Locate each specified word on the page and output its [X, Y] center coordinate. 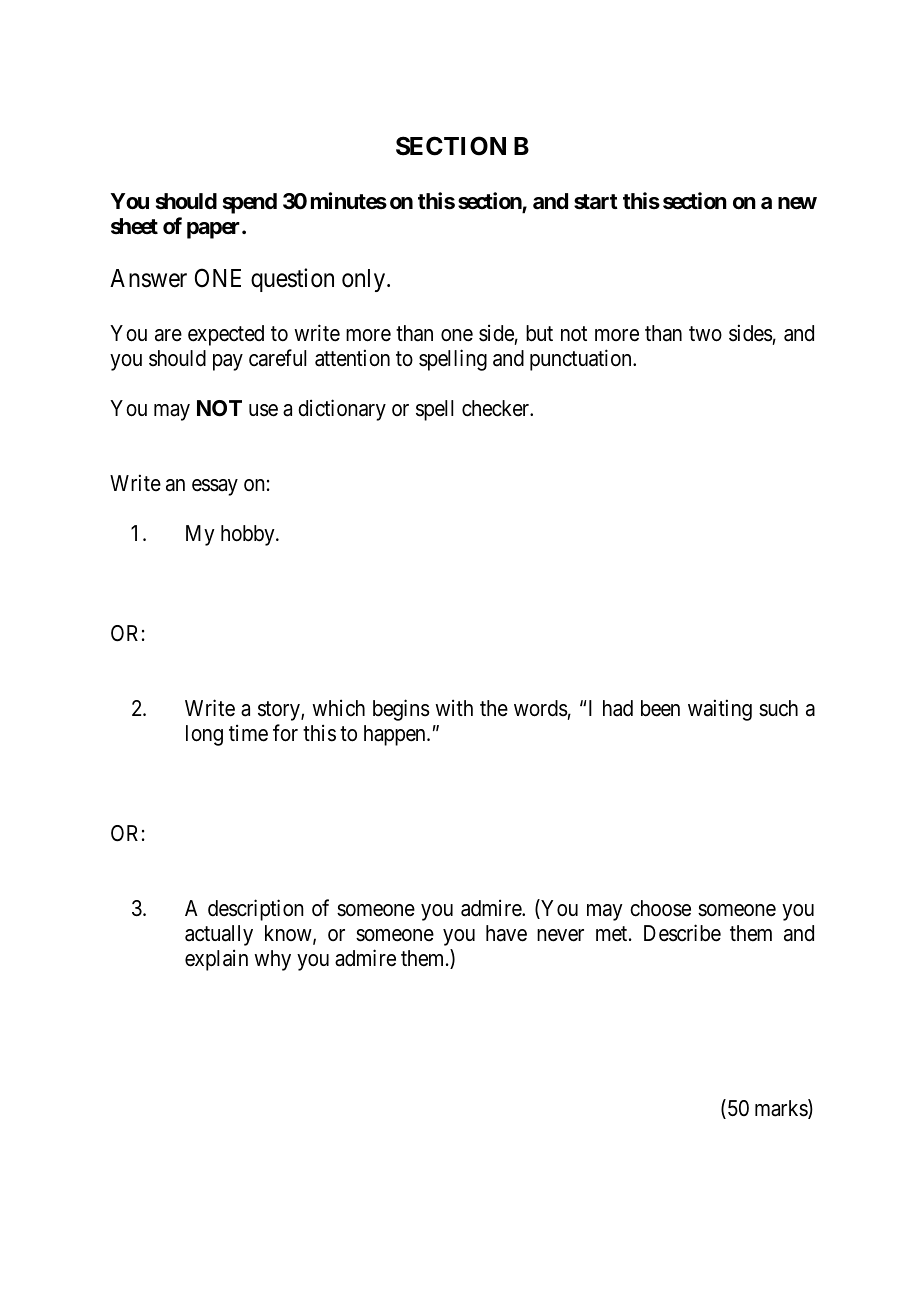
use [263, 410]
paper [215, 230]
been [660, 708]
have [506, 933]
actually [219, 935]
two [705, 334]
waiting [720, 710]
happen [396, 735]
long [204, 735]
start [596, 202]
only [365, 280]
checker [497, 408]
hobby [249, 535]
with [454, 707]
